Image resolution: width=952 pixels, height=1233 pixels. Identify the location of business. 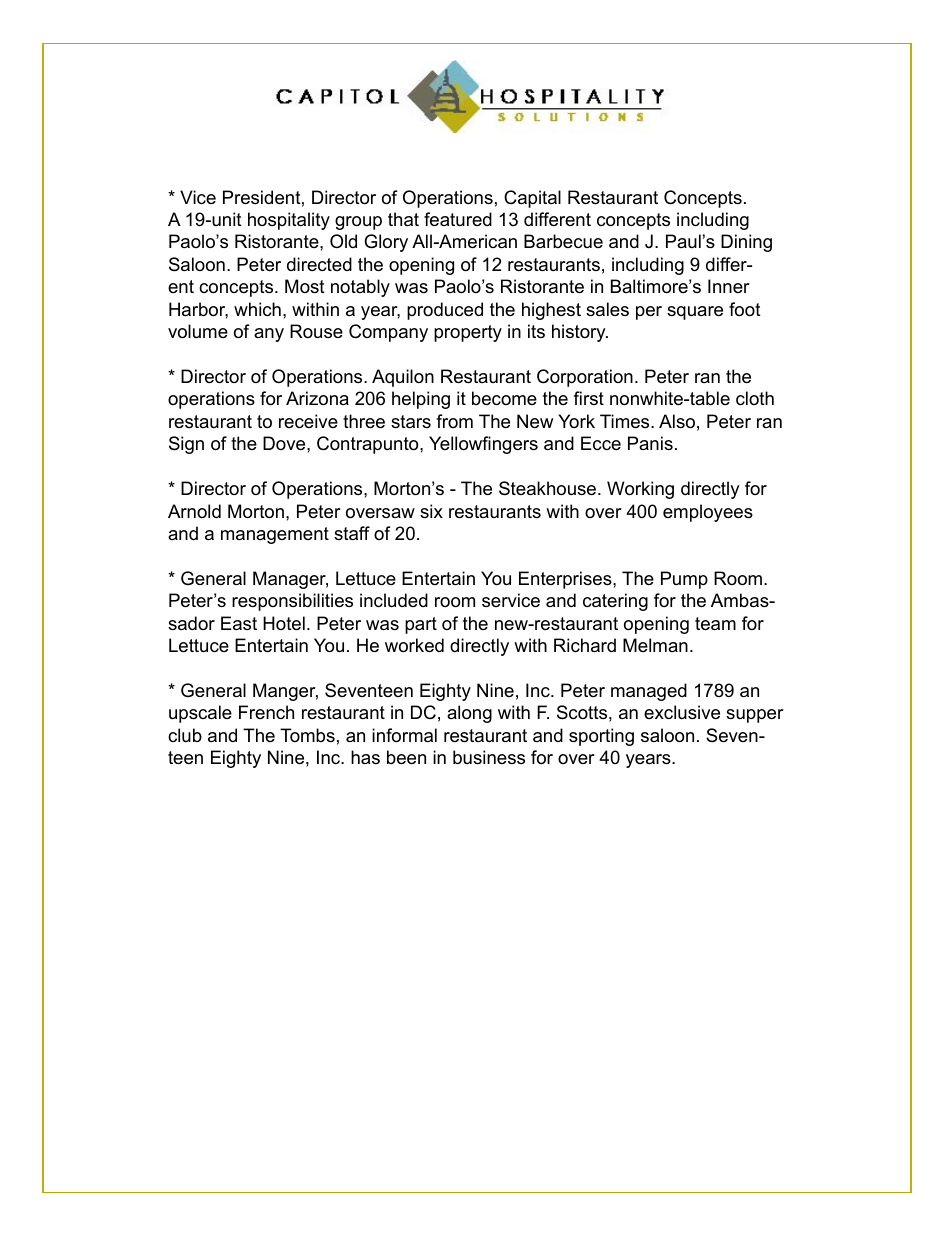
(489, 757).
